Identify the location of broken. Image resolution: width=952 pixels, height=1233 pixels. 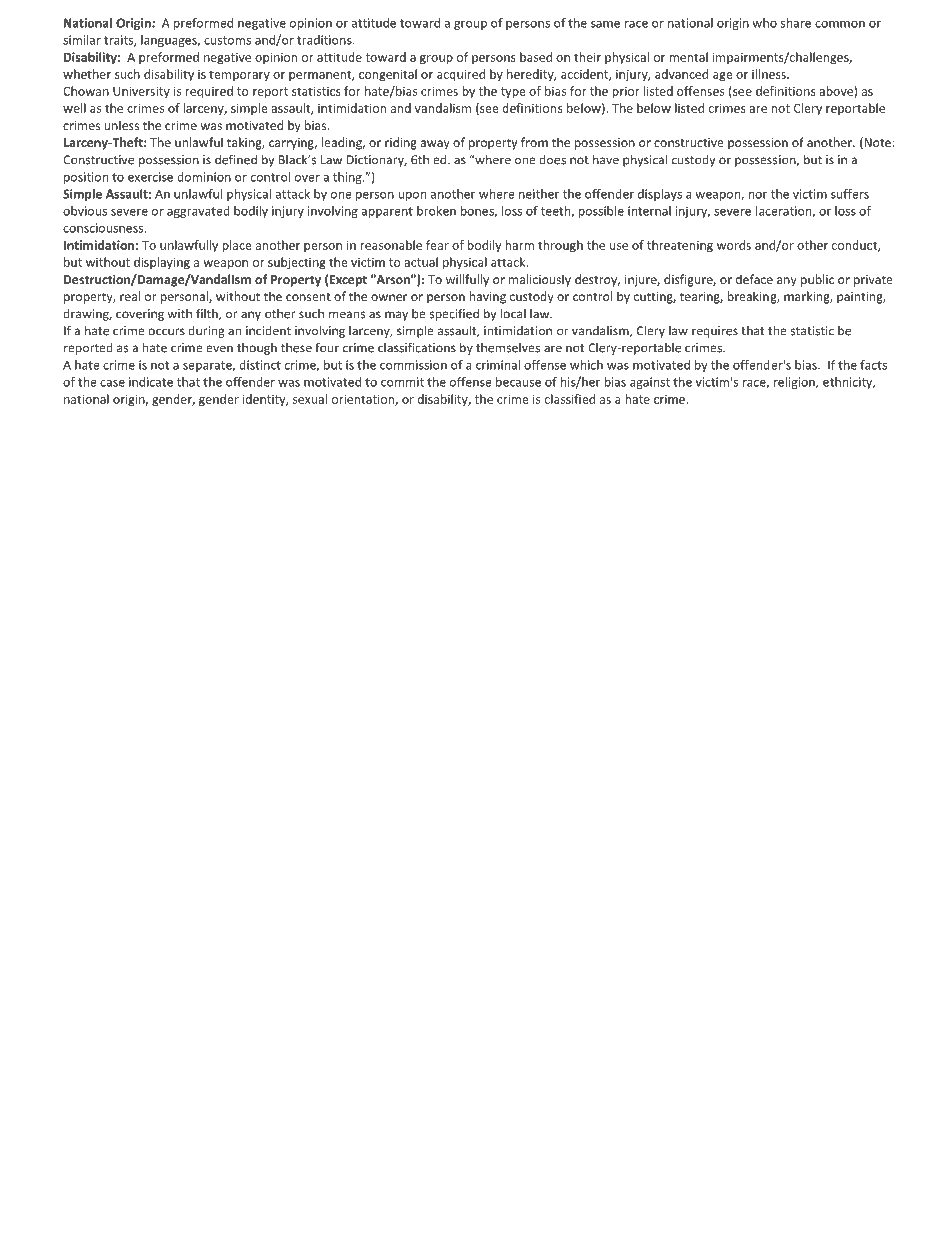
(436, 211).
